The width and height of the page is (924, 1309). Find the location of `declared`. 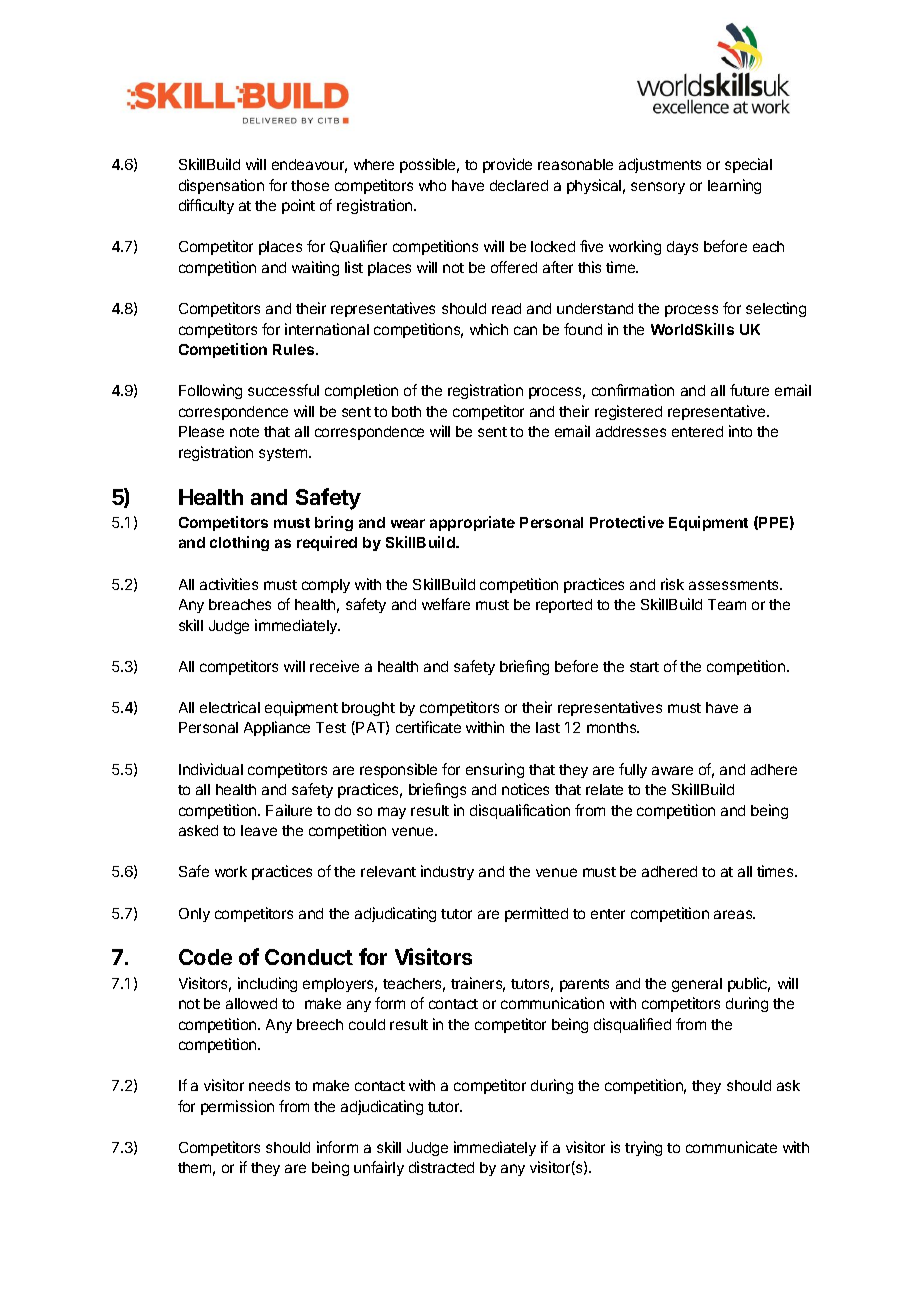

declared is located at coordinates (519, 185).
